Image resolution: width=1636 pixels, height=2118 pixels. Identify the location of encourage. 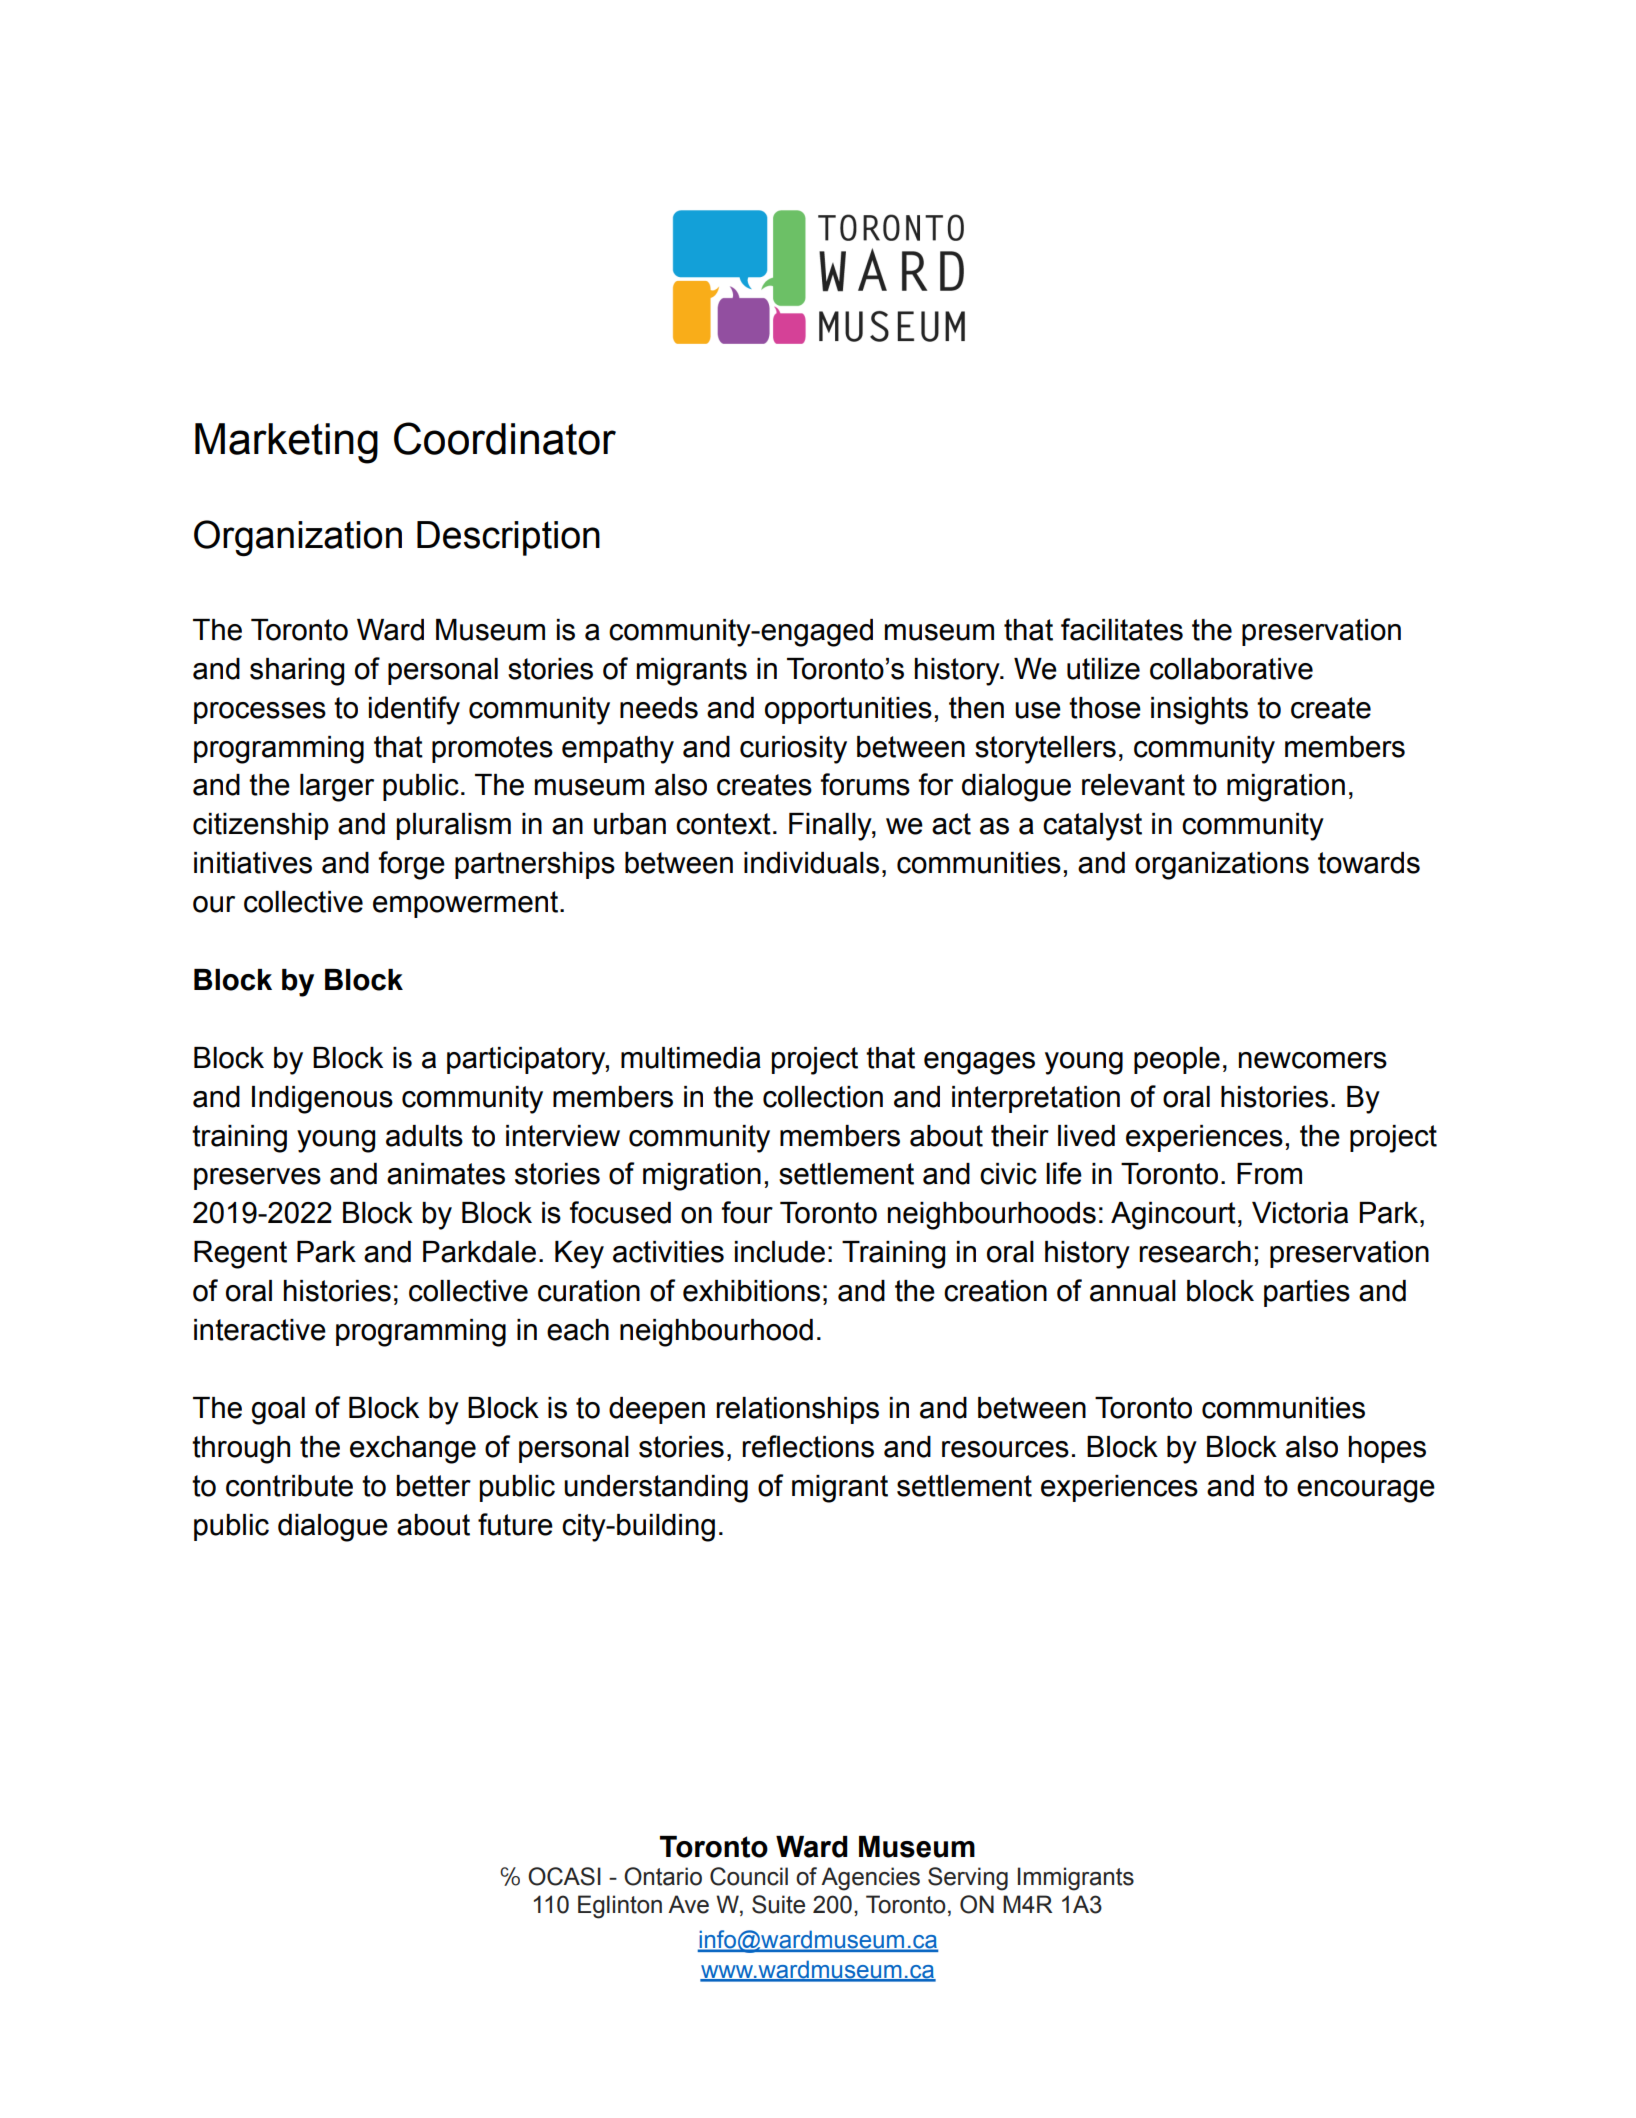
(1366, 1491).
